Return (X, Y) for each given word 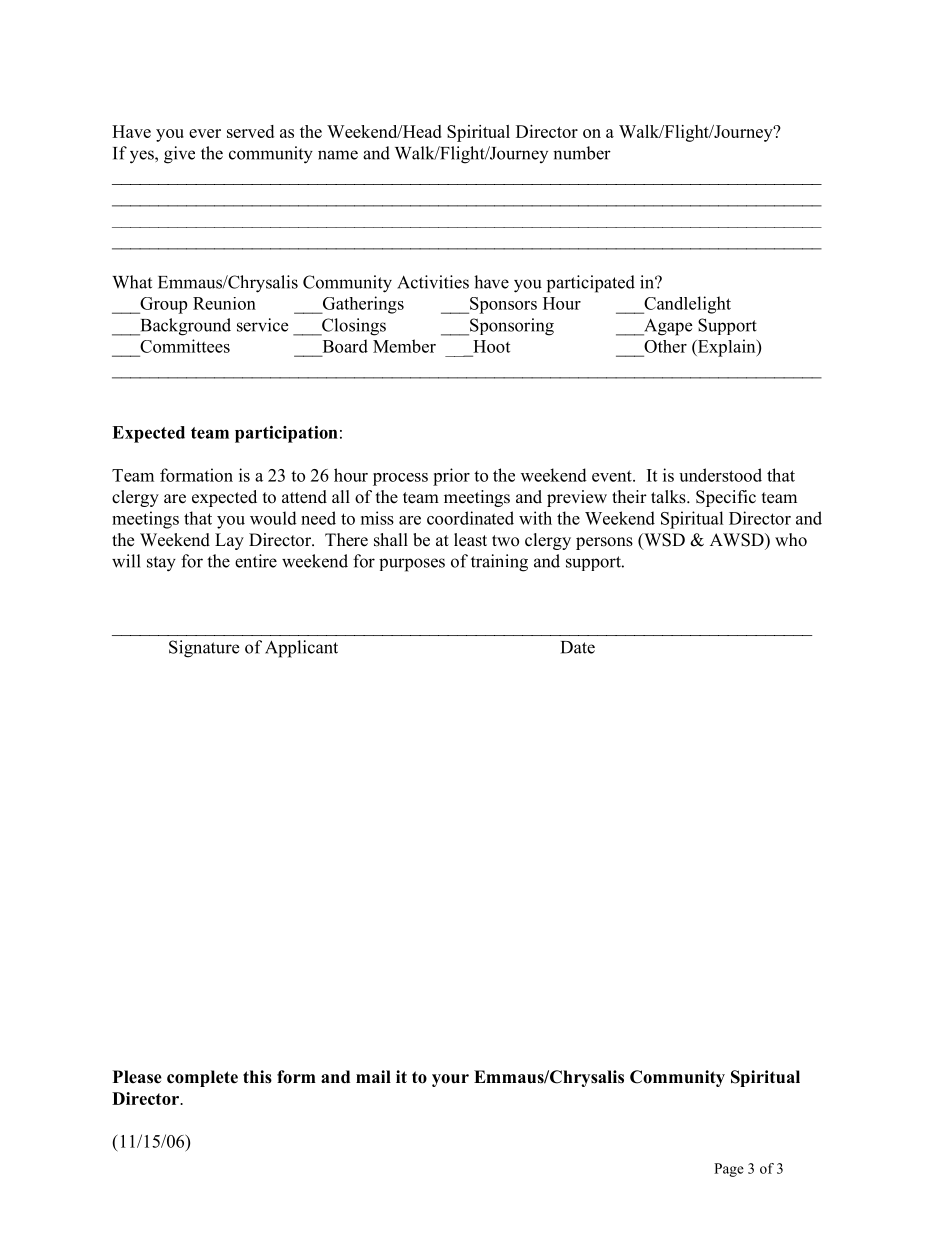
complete (202, 1078)
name (338, 155)
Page (729, 1170)
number (582, 153)
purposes (412, 565)
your (450, 1080)
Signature (204, 649)
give (179, 155)
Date (578, 647)
